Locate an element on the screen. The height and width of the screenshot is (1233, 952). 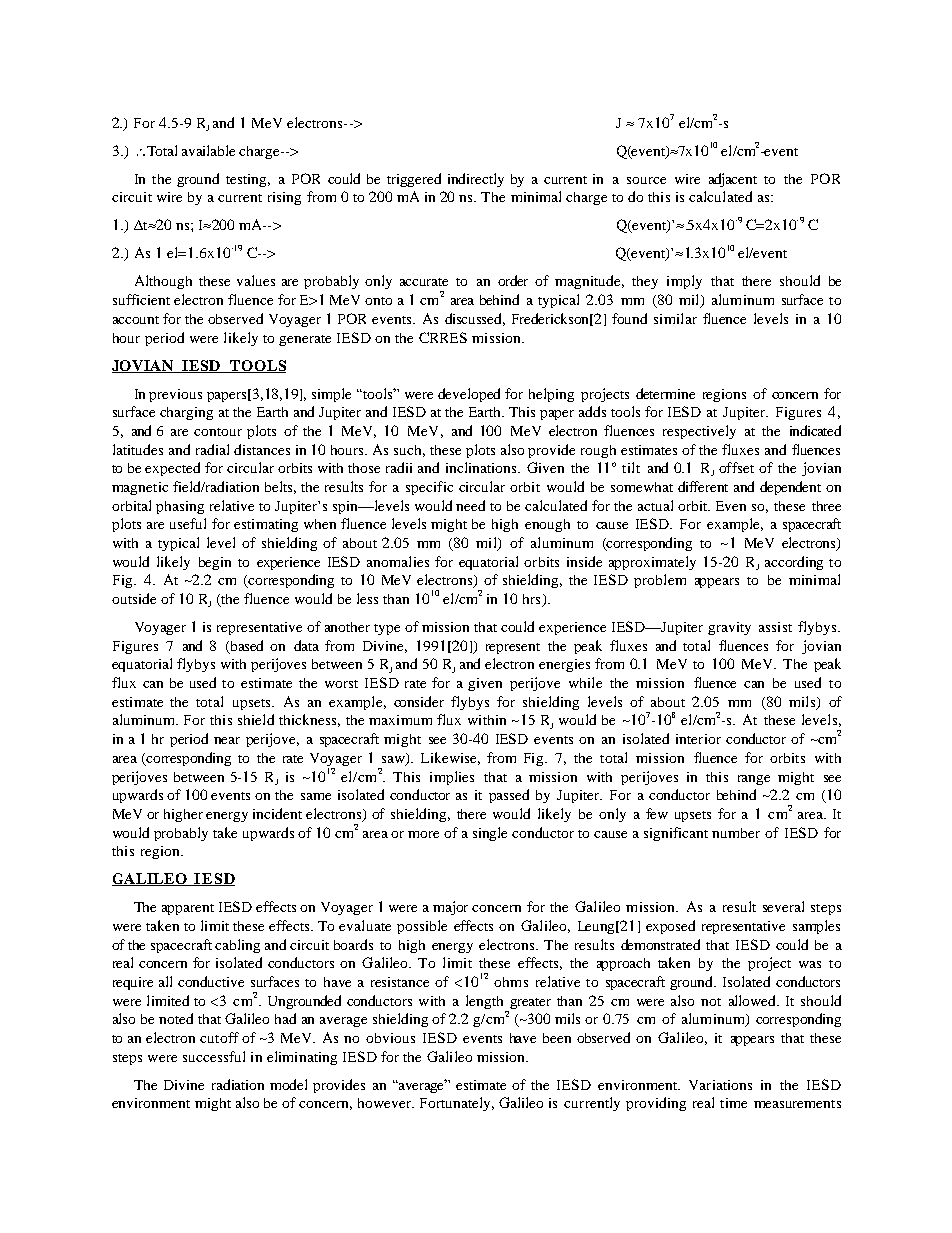
adjacent is located at coordinates (733, 180).
